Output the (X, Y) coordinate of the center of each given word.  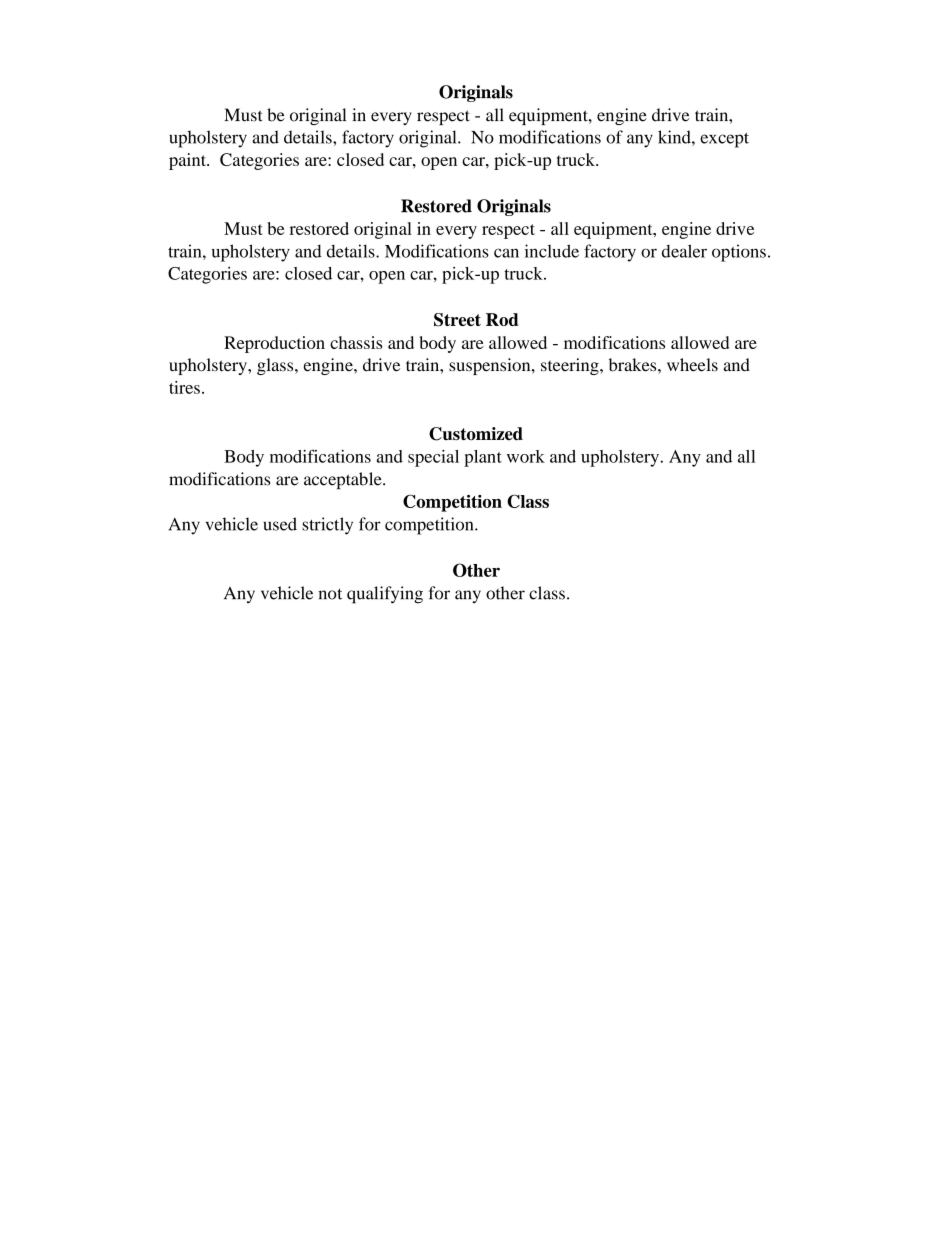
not (330, 594)
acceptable (344, 480)
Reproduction (274, 344)
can (506, 253)
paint (188, 161)
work (526, 456)
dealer (684, 251)
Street (457, 320)
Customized (476, 434)
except (724, 140)
